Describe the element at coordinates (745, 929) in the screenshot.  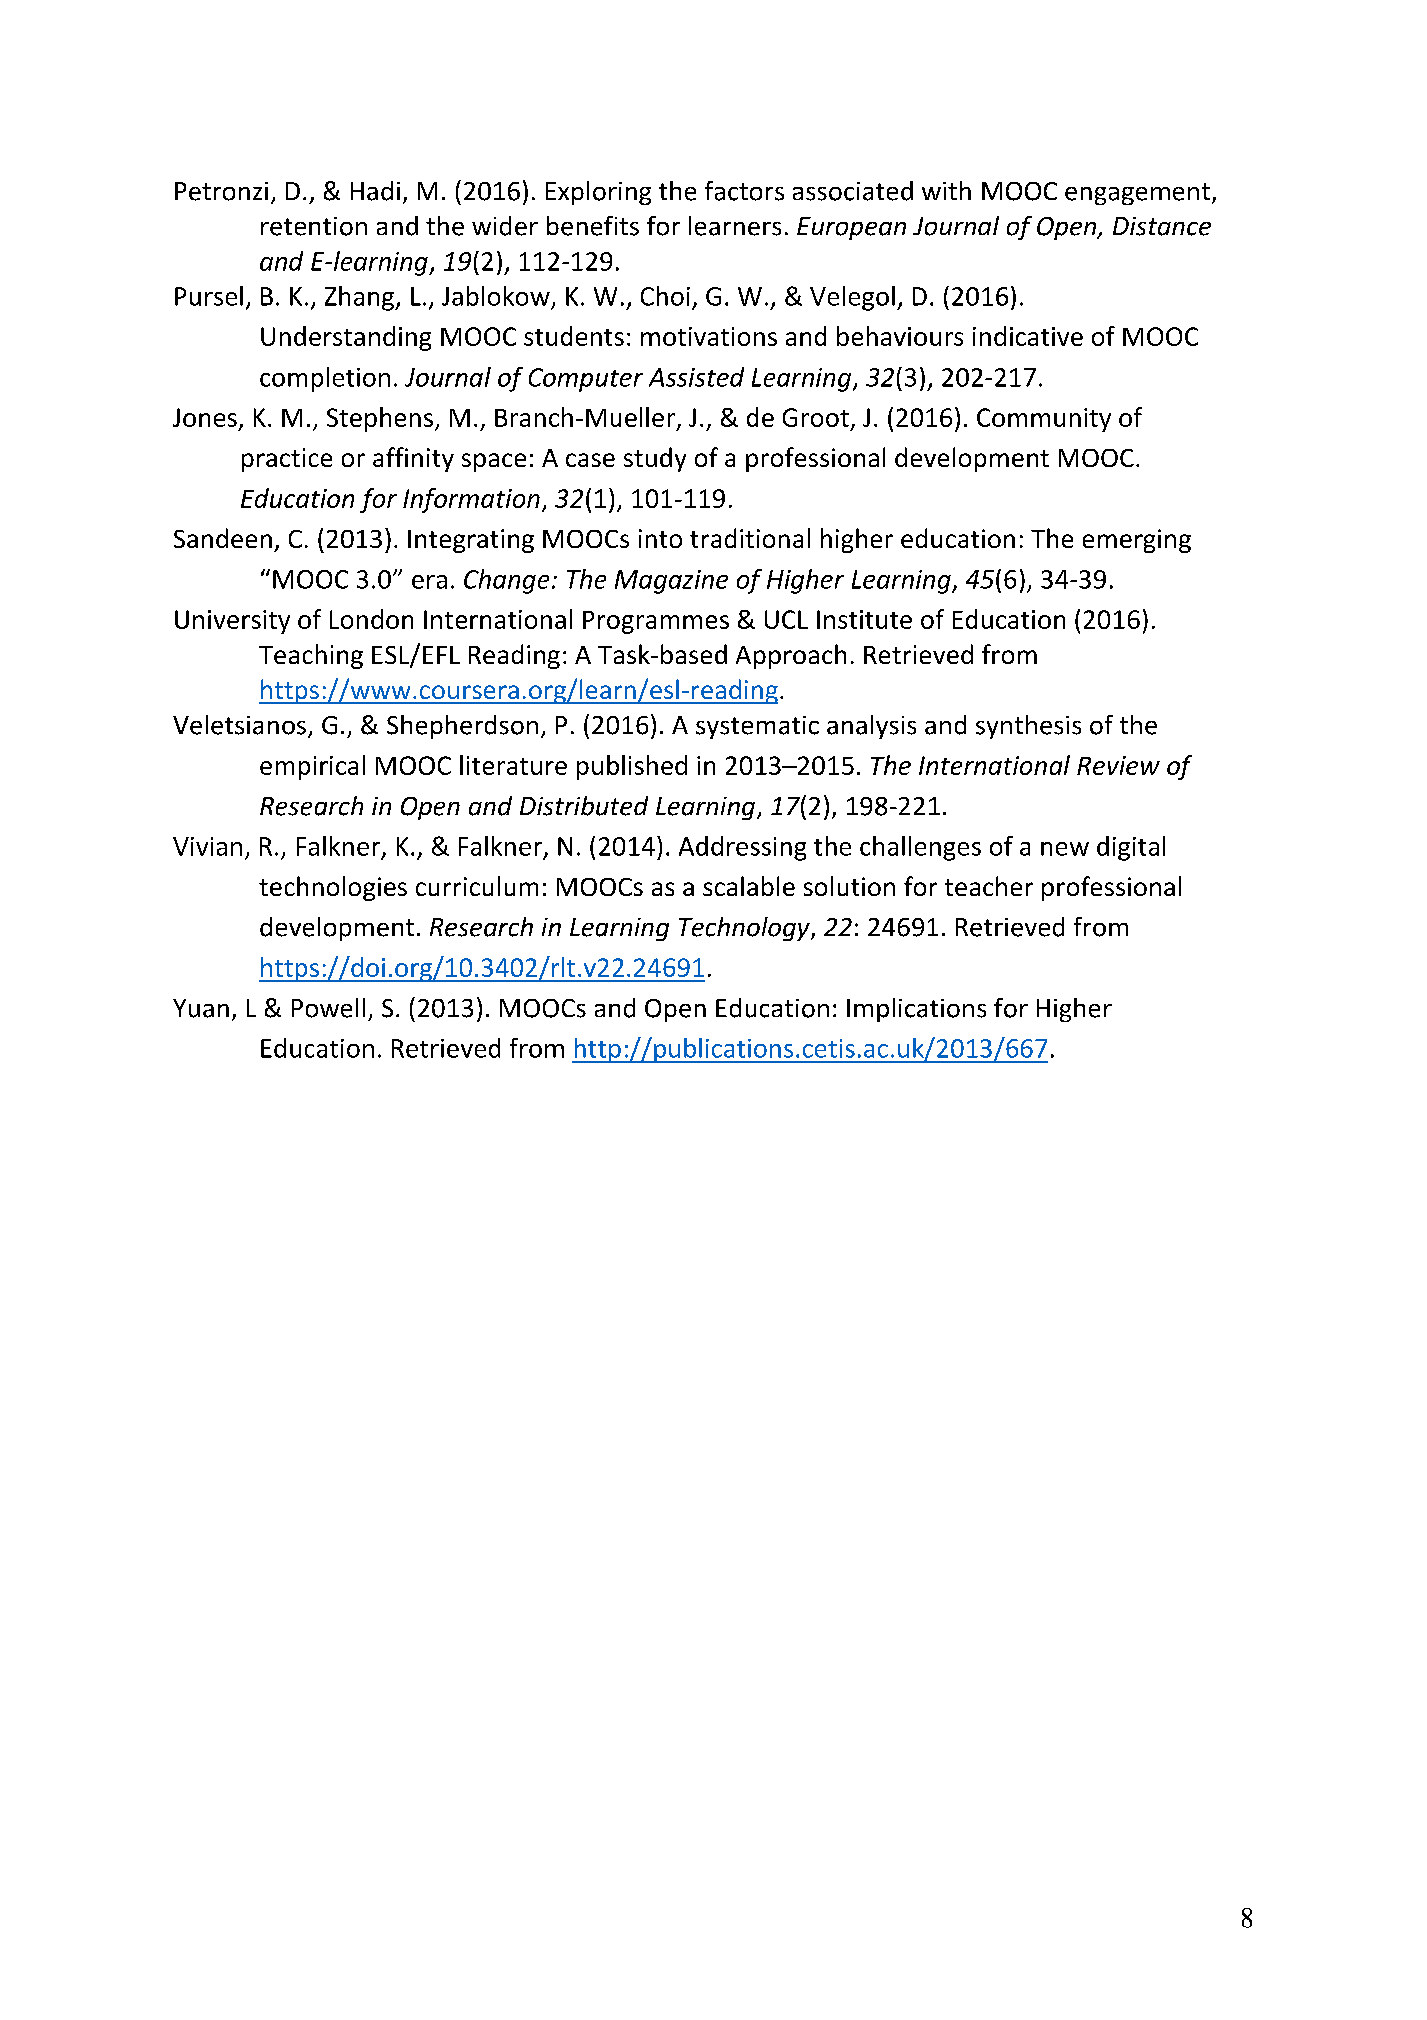
I see `Technology` at that location.
